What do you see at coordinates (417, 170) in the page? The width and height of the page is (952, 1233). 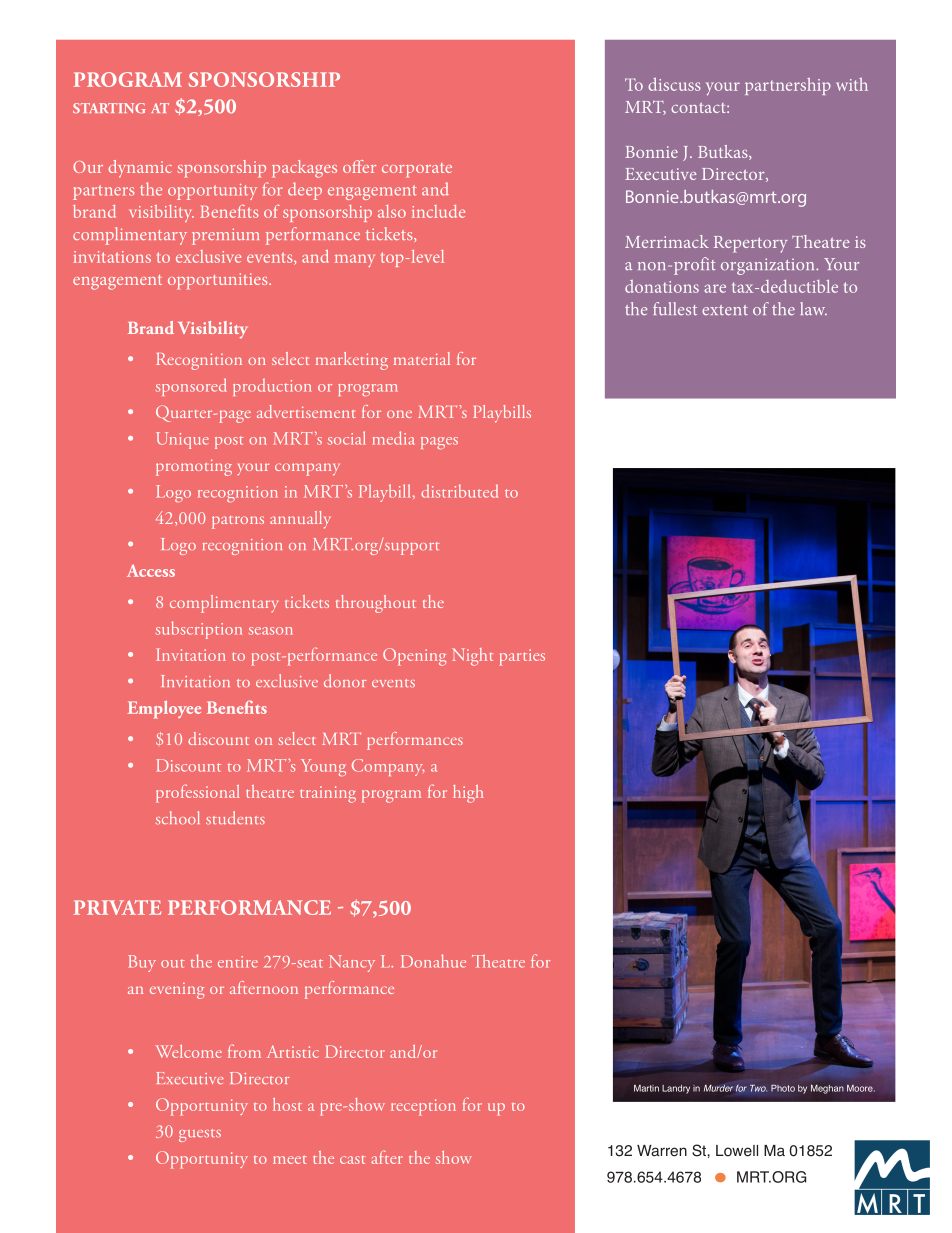 I see `corporate` at bounding box center [417, 170].
